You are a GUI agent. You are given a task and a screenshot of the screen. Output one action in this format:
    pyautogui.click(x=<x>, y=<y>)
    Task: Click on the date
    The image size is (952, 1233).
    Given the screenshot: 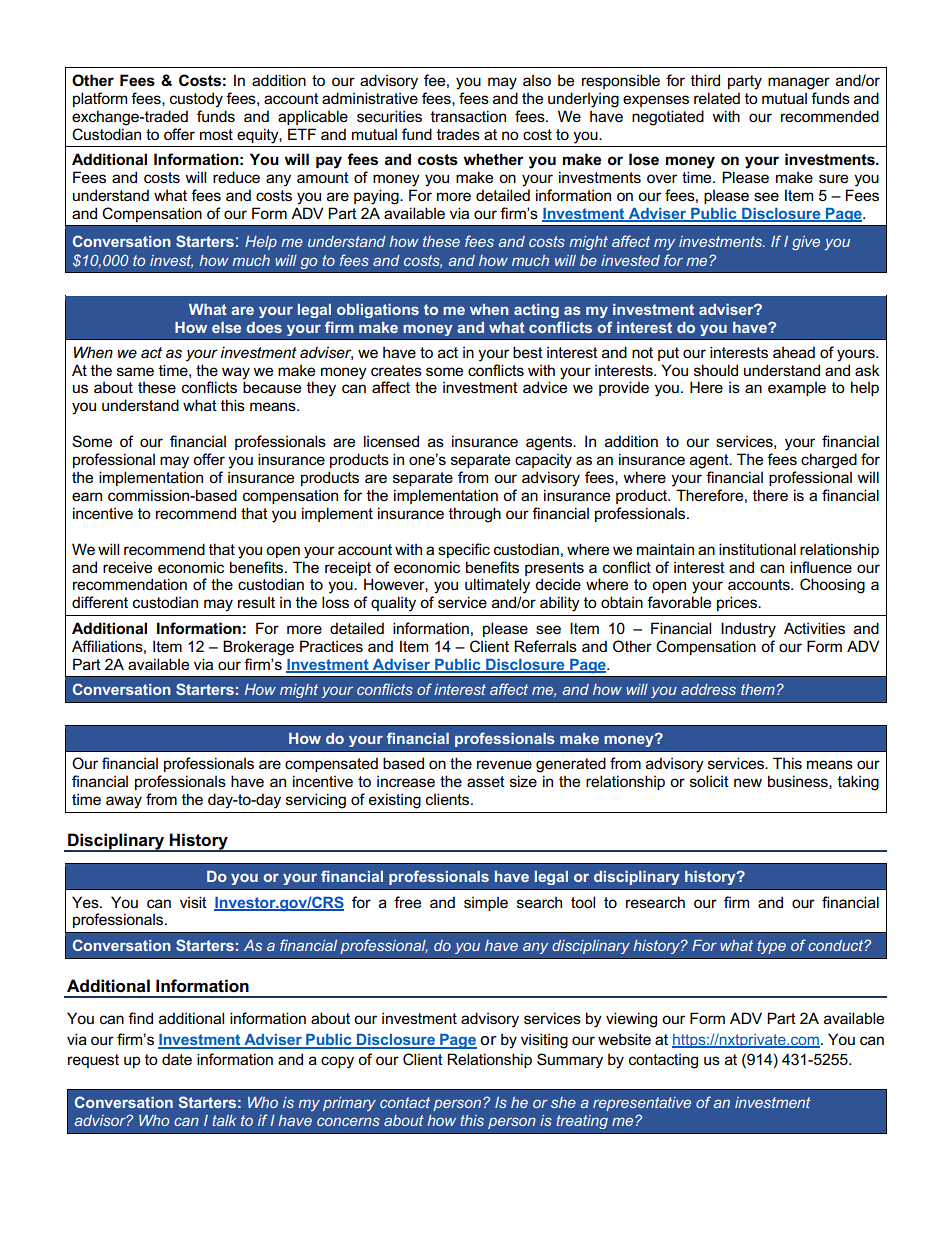 What is the action you would take?
    pyautogui.click(x=177, y=1059)
